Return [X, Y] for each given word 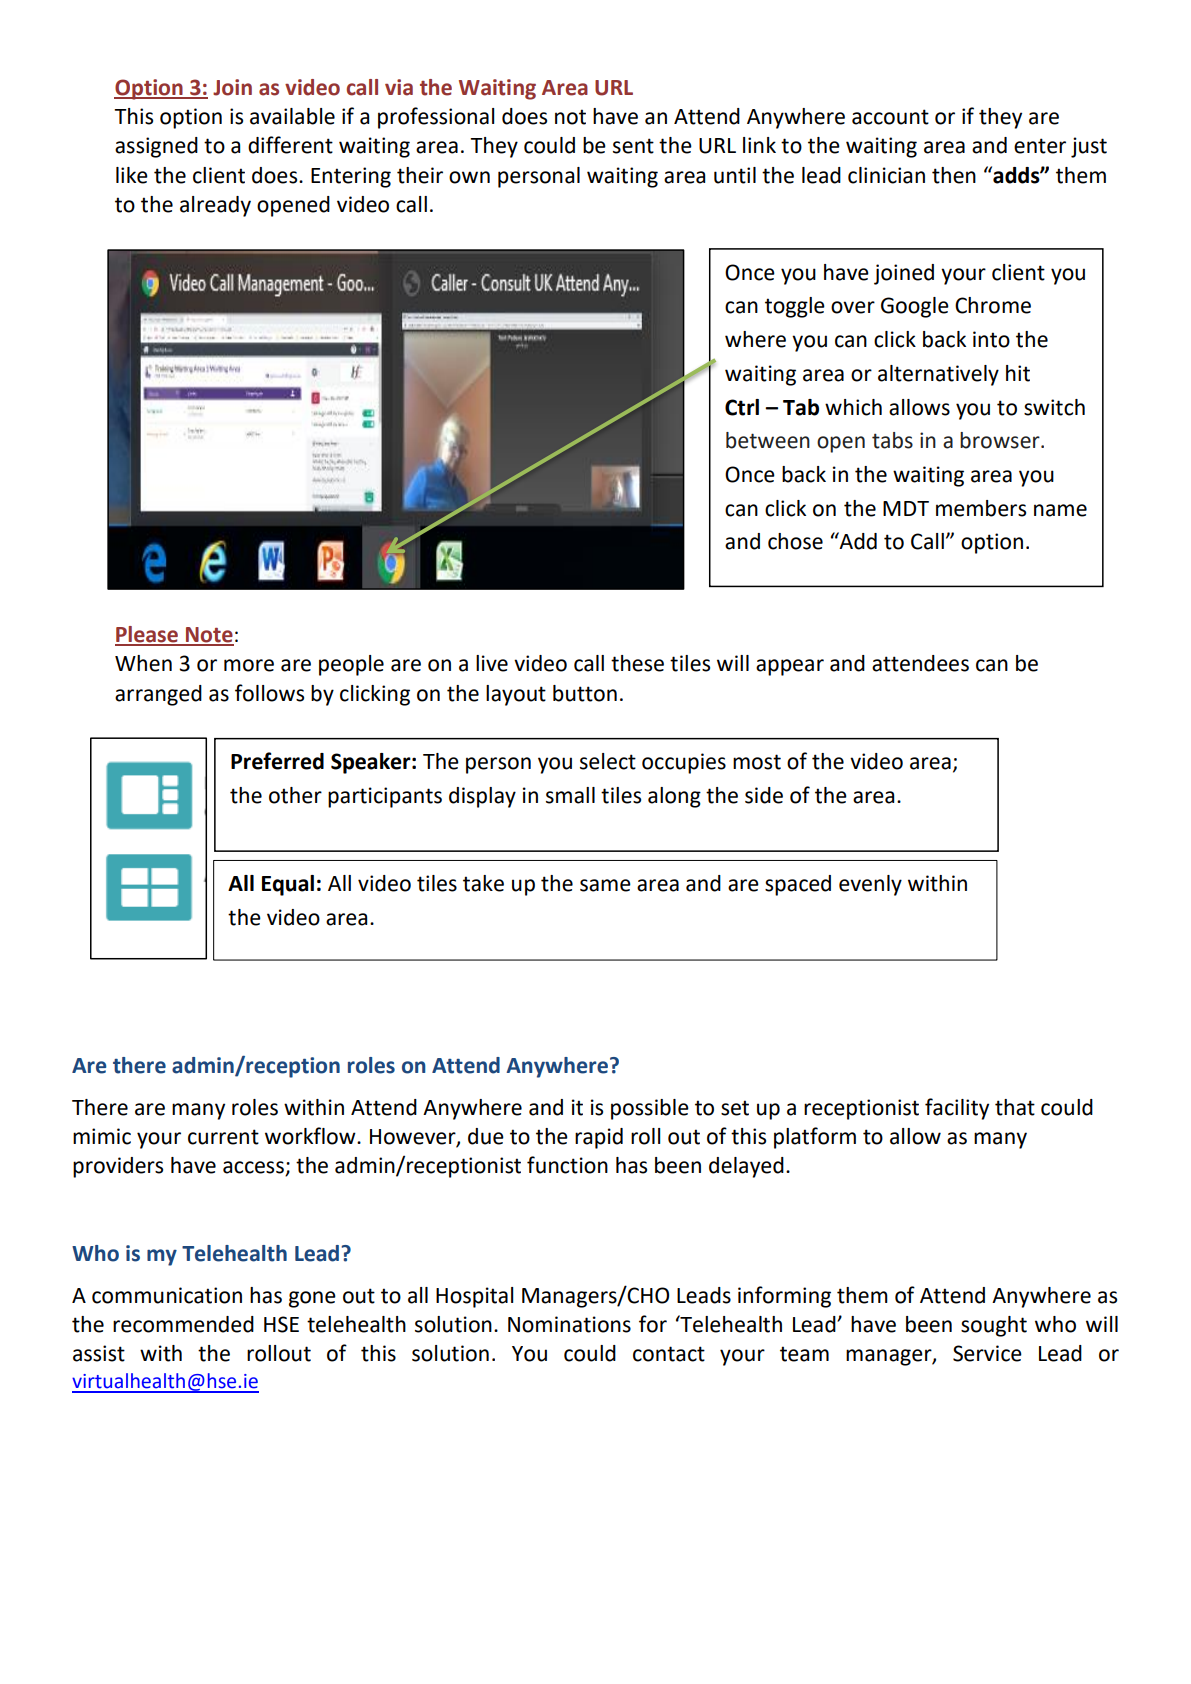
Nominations [569, 1324]
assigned [156, 147]
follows [269, 693]
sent [633, 146]
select [608, 761]
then [954, 175]
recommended [183, 1324]
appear [790, 667]
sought [994, 1326]
